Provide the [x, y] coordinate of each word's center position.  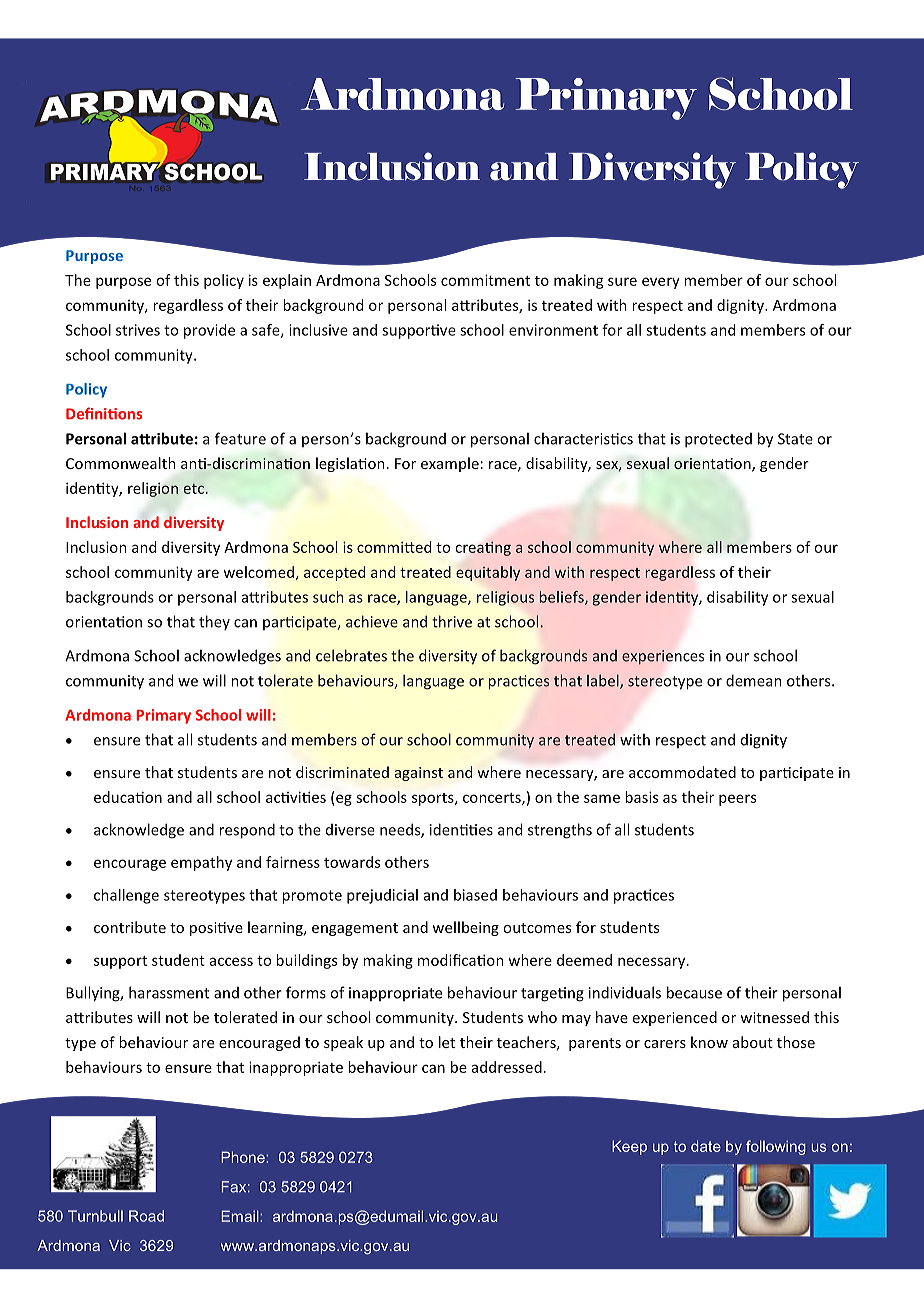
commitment [485, 280]
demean [754, 680]
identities [461, 829]
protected [718, 440]
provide [209, 331]
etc [194, 489]
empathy [201, 863]
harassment [169, 992]
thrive [452, 621]
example [450, 464]
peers [737, 800]
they [214, 622]
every [661, 283]
